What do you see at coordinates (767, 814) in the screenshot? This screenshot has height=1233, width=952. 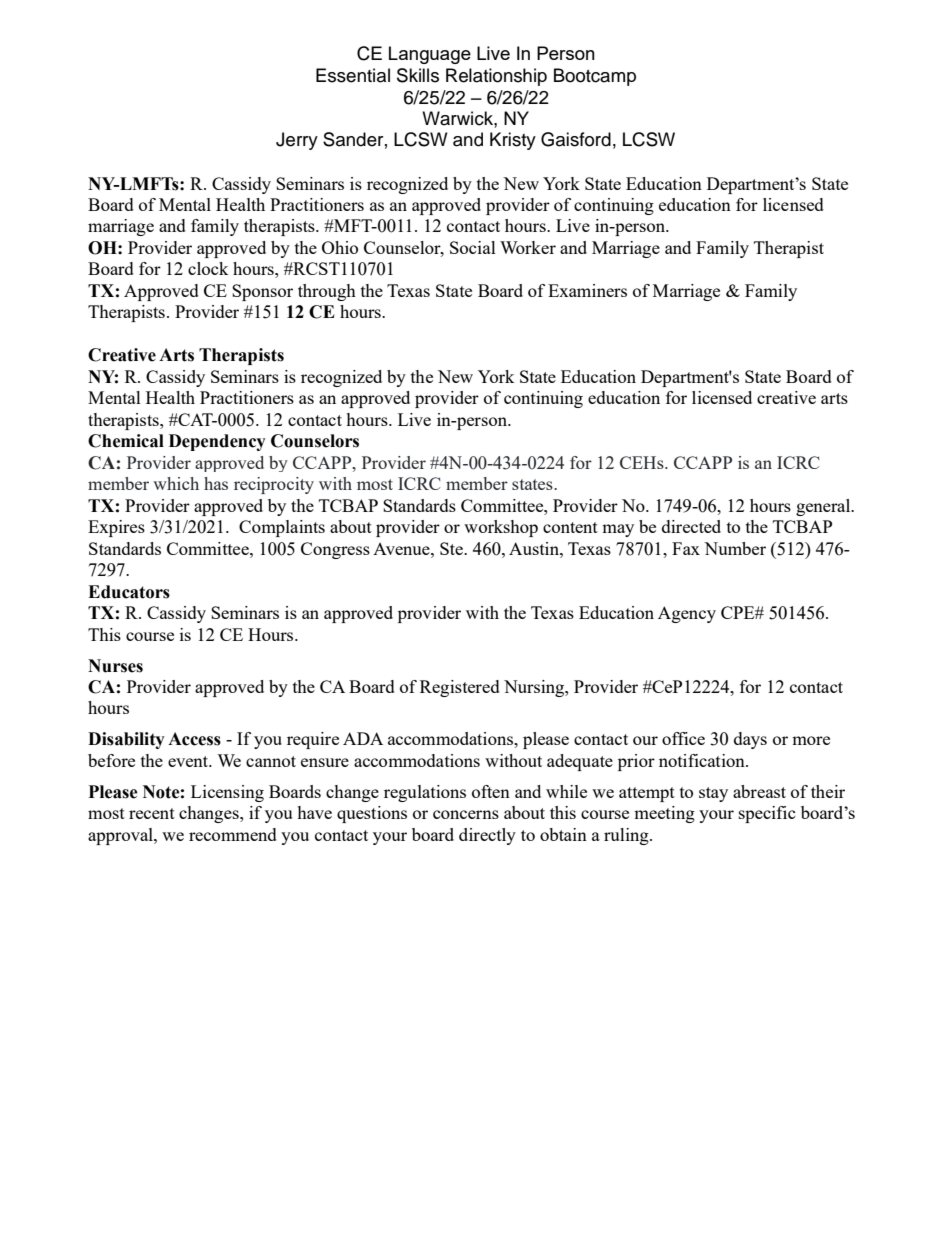 I see `specific` at bounding box center [767, 814].
